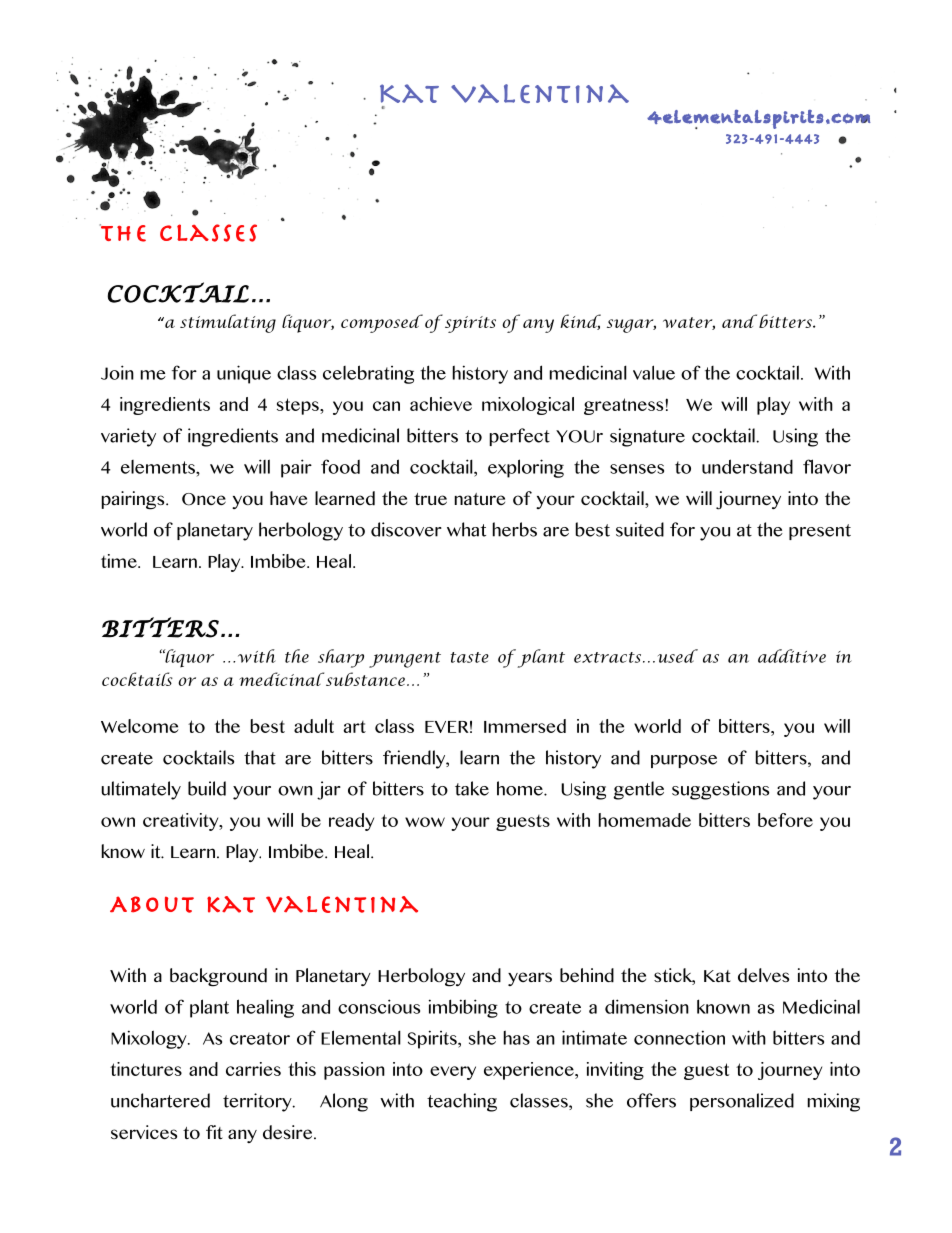 The width and height of the image is (952, 1233). What do you see at coordinates (120, 561) in the image?
I see `time` at bounding box center [120, 561].
